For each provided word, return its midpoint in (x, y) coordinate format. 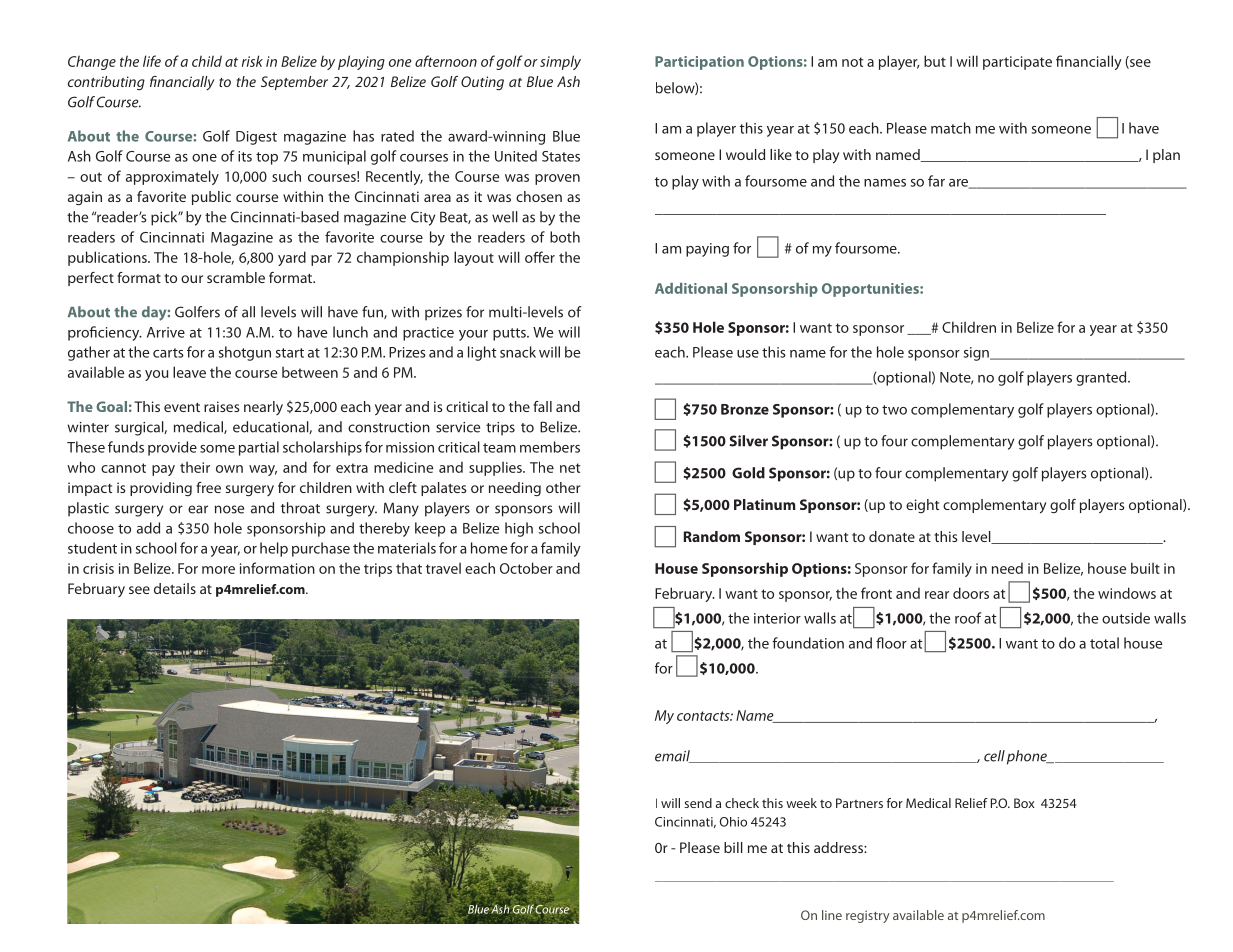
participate (1017, 63)
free (208, 487)
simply (560, 62)
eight (922, 506)
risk (252, 61)
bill (733, 847)
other (563, 487)
